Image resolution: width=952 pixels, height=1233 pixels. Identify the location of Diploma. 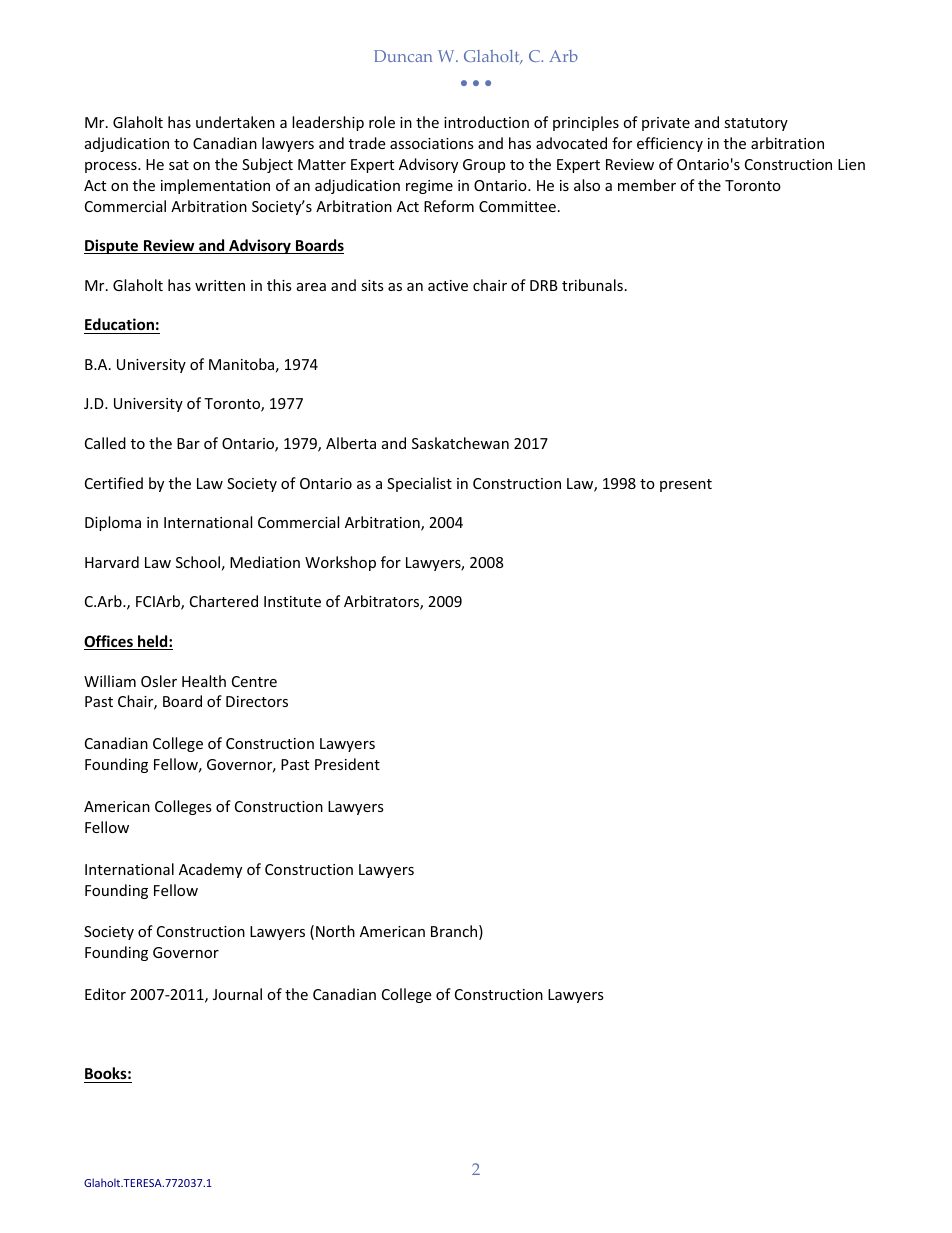
(113, 523).
